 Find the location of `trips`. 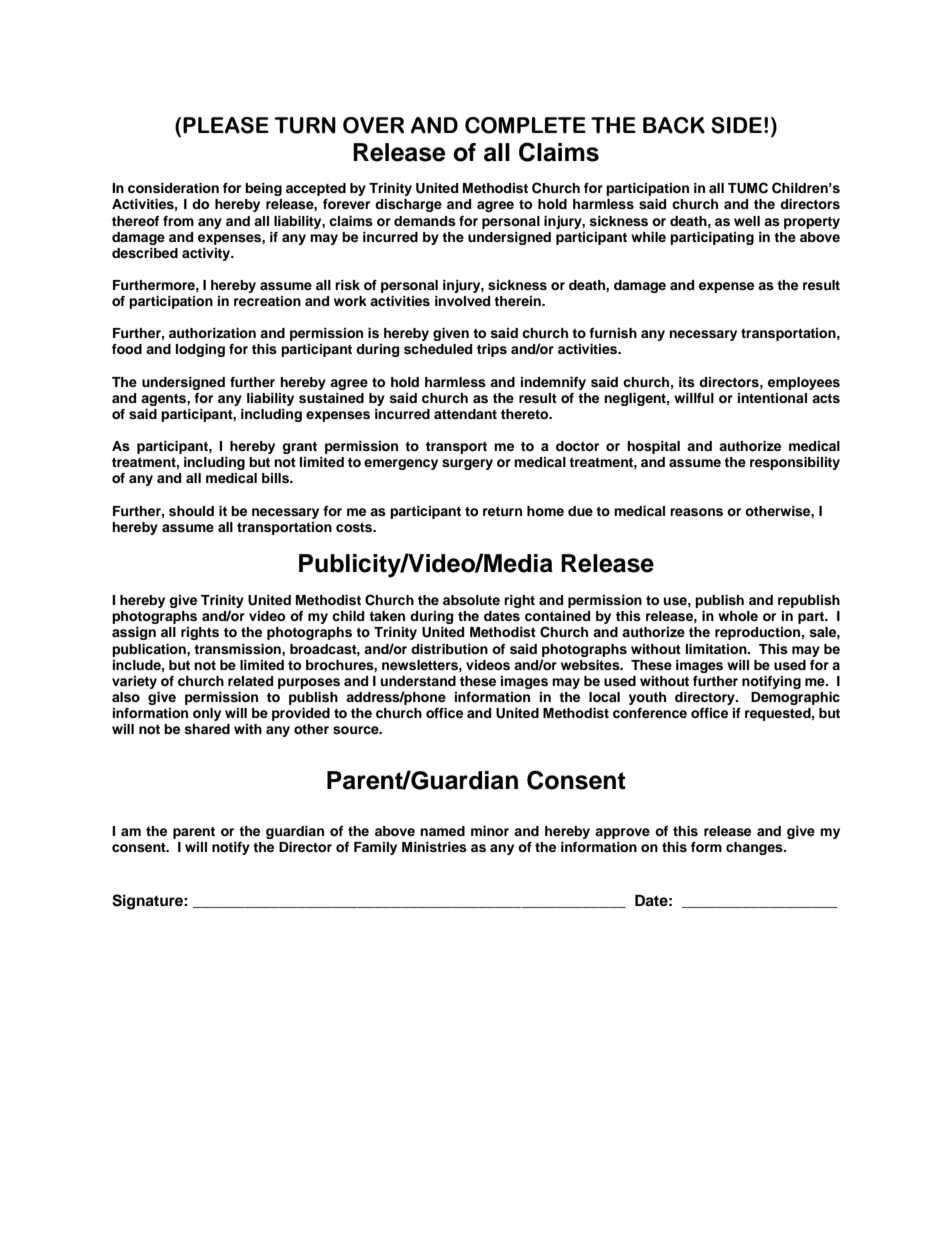

trips is located at coordinates (492, 350).
